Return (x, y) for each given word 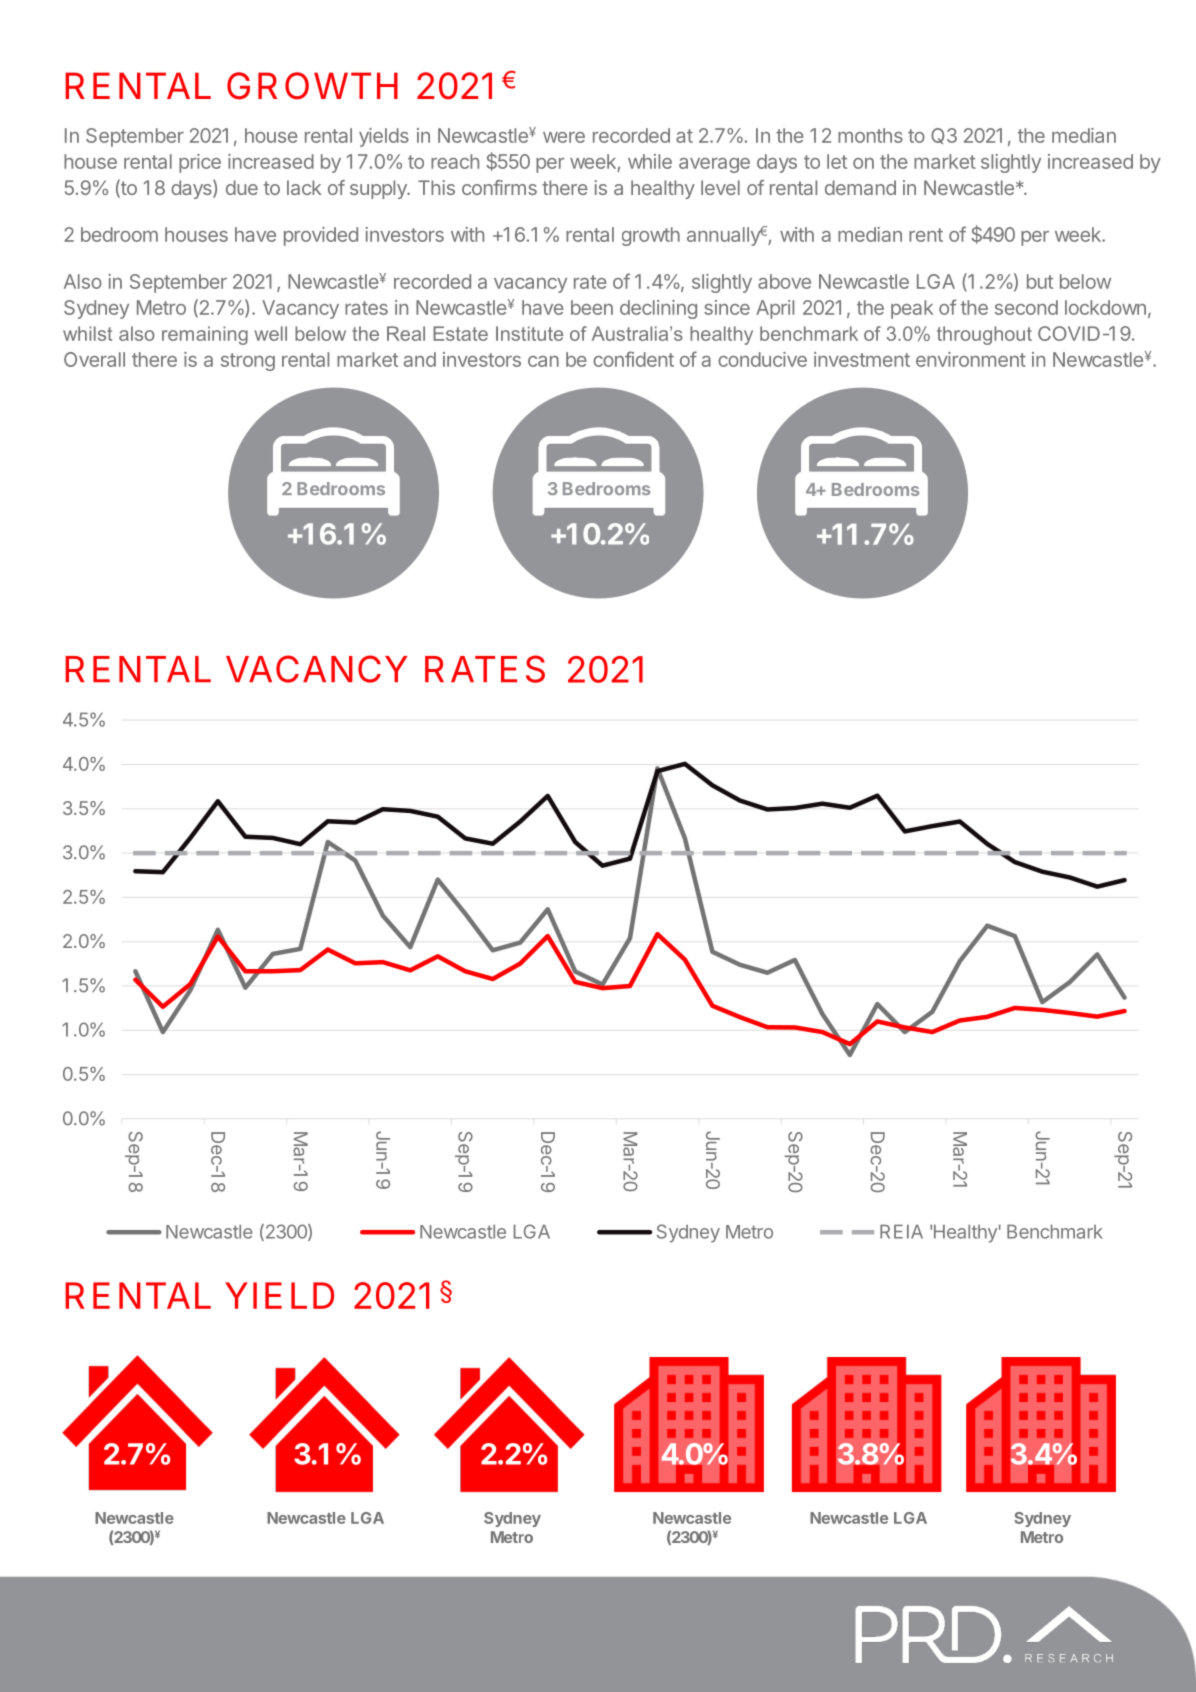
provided (321, 236)
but (1040, 281)
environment (971, 359)
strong (248, 362)
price (200, 163)
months (870, 135)
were (564, 137)
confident (633, 359)
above (784, 281)
